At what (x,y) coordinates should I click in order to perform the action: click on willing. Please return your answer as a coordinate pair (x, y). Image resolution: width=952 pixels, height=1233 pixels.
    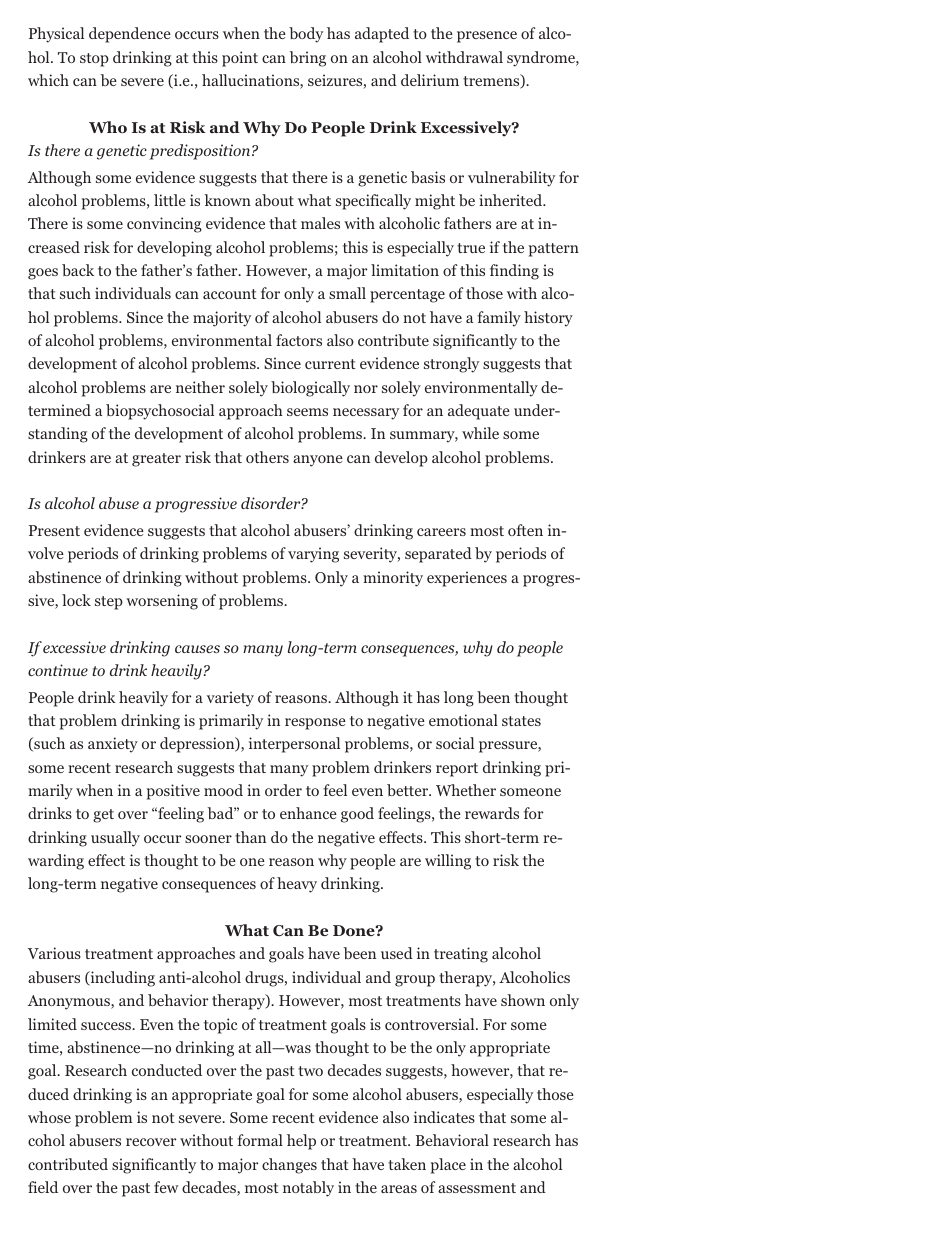
    Looking at the image, I should click on (448, 862).
